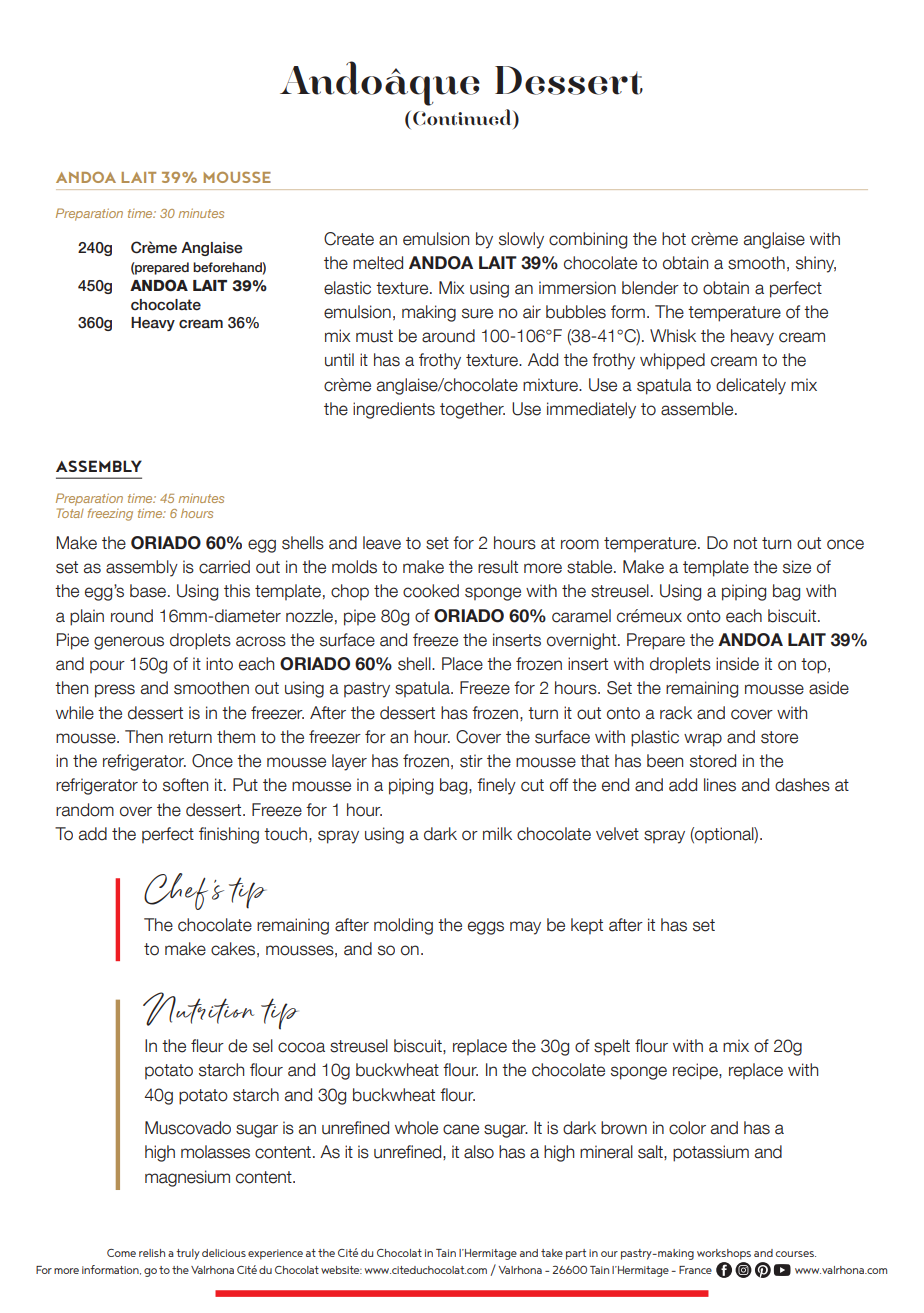  I want to click on hot, so click(674, 239).
